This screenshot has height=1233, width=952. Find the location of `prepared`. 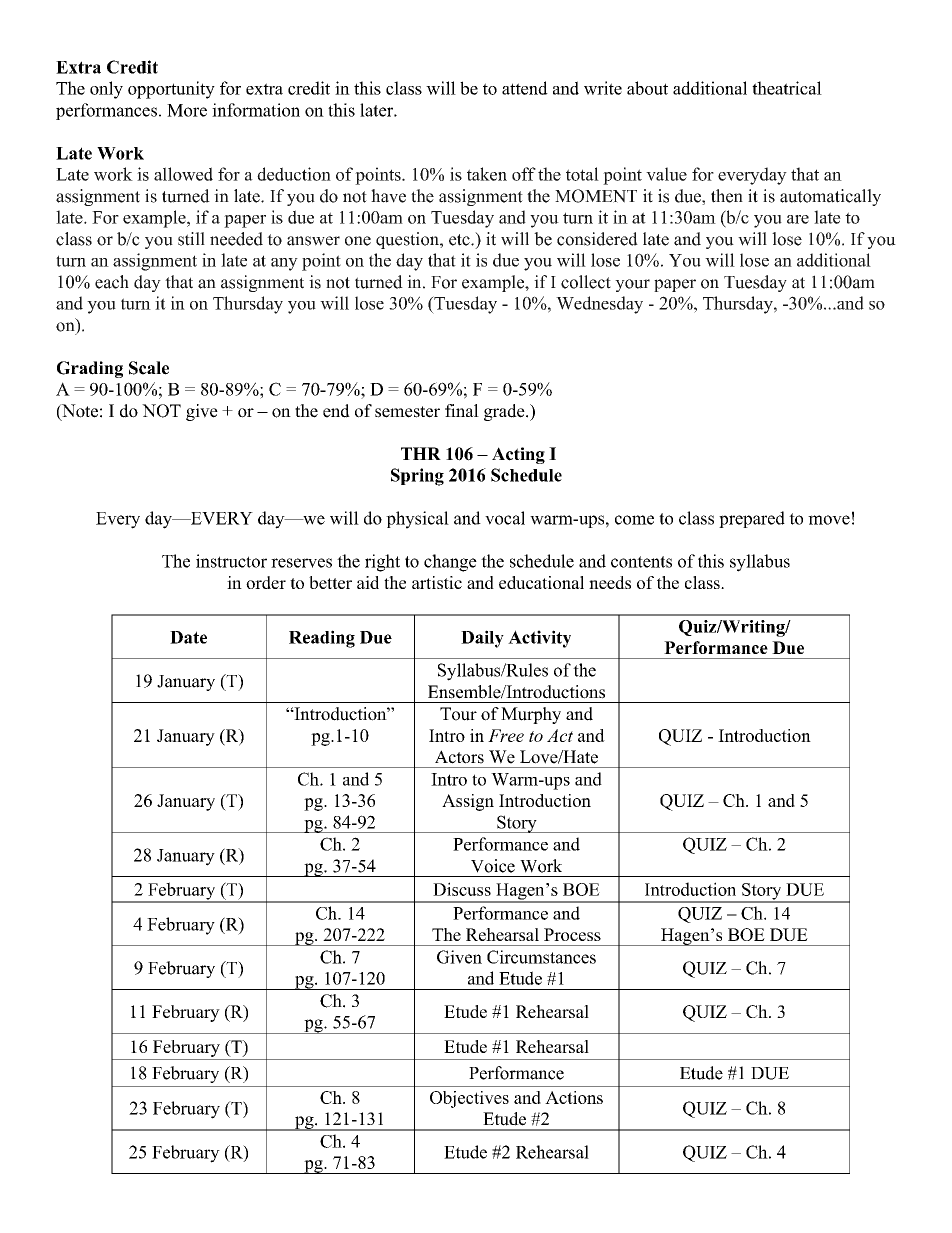

prepared is located at coordinates (752, 519).
